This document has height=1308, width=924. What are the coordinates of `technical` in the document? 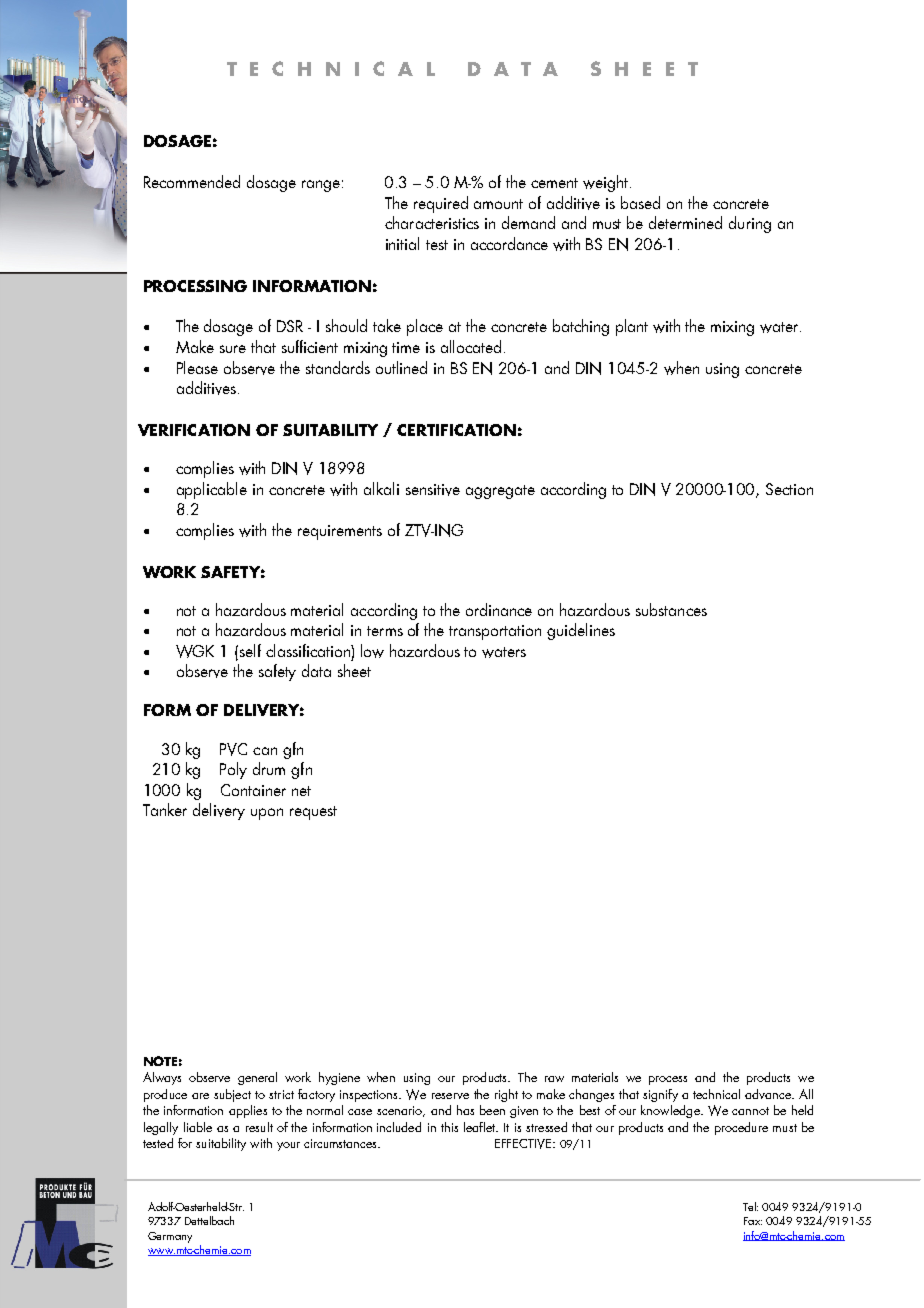 It's located at (716, 1094).
